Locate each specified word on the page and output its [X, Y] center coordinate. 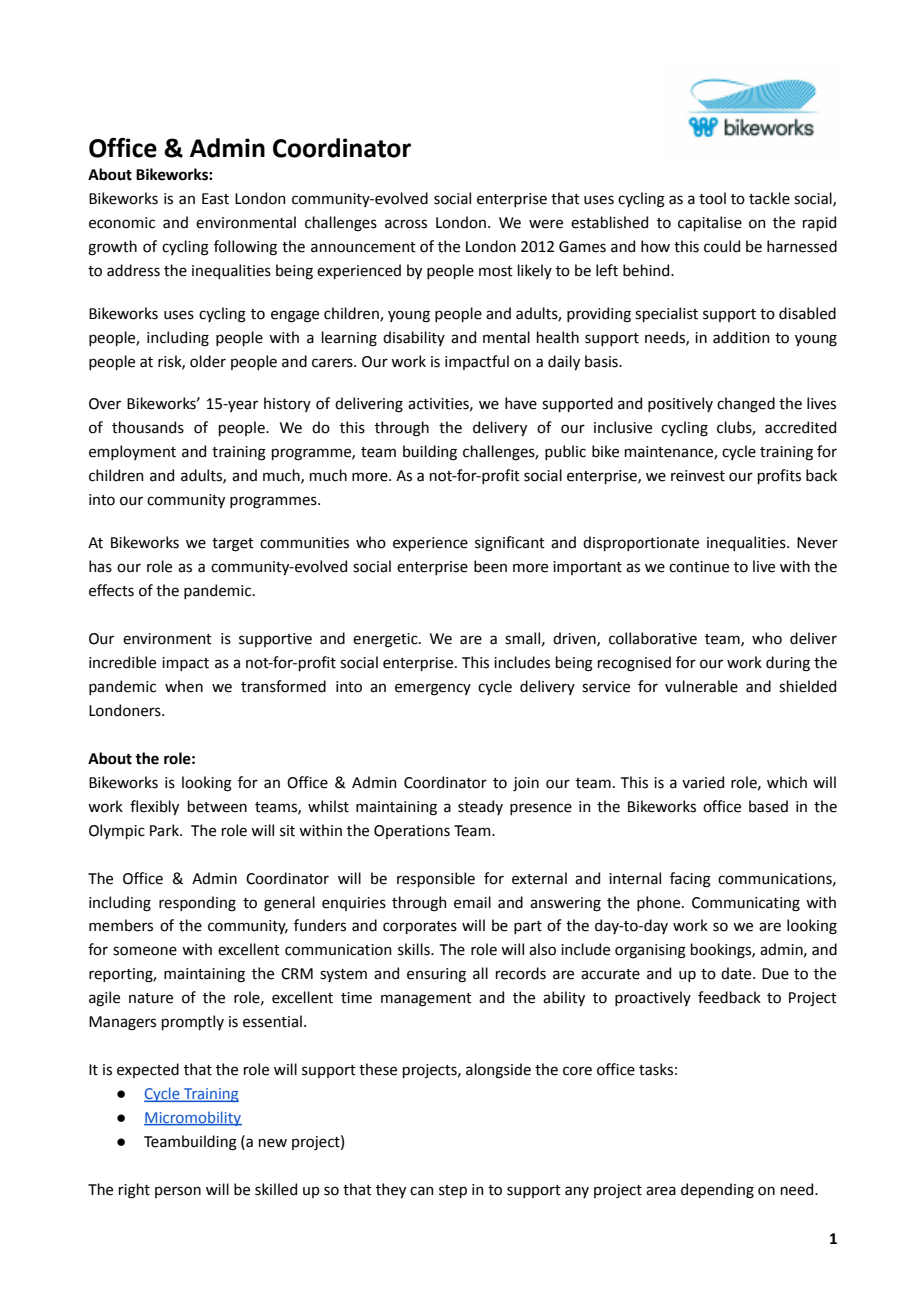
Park [165, 830]
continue [699, 567]
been [490, 566]
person [178, 1192]
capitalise [710, 223]
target [233, 545]
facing [690, 880]
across [406, 224]
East [215, 199]
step [453, 1191]
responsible [436, 879]
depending [717, 1191]
